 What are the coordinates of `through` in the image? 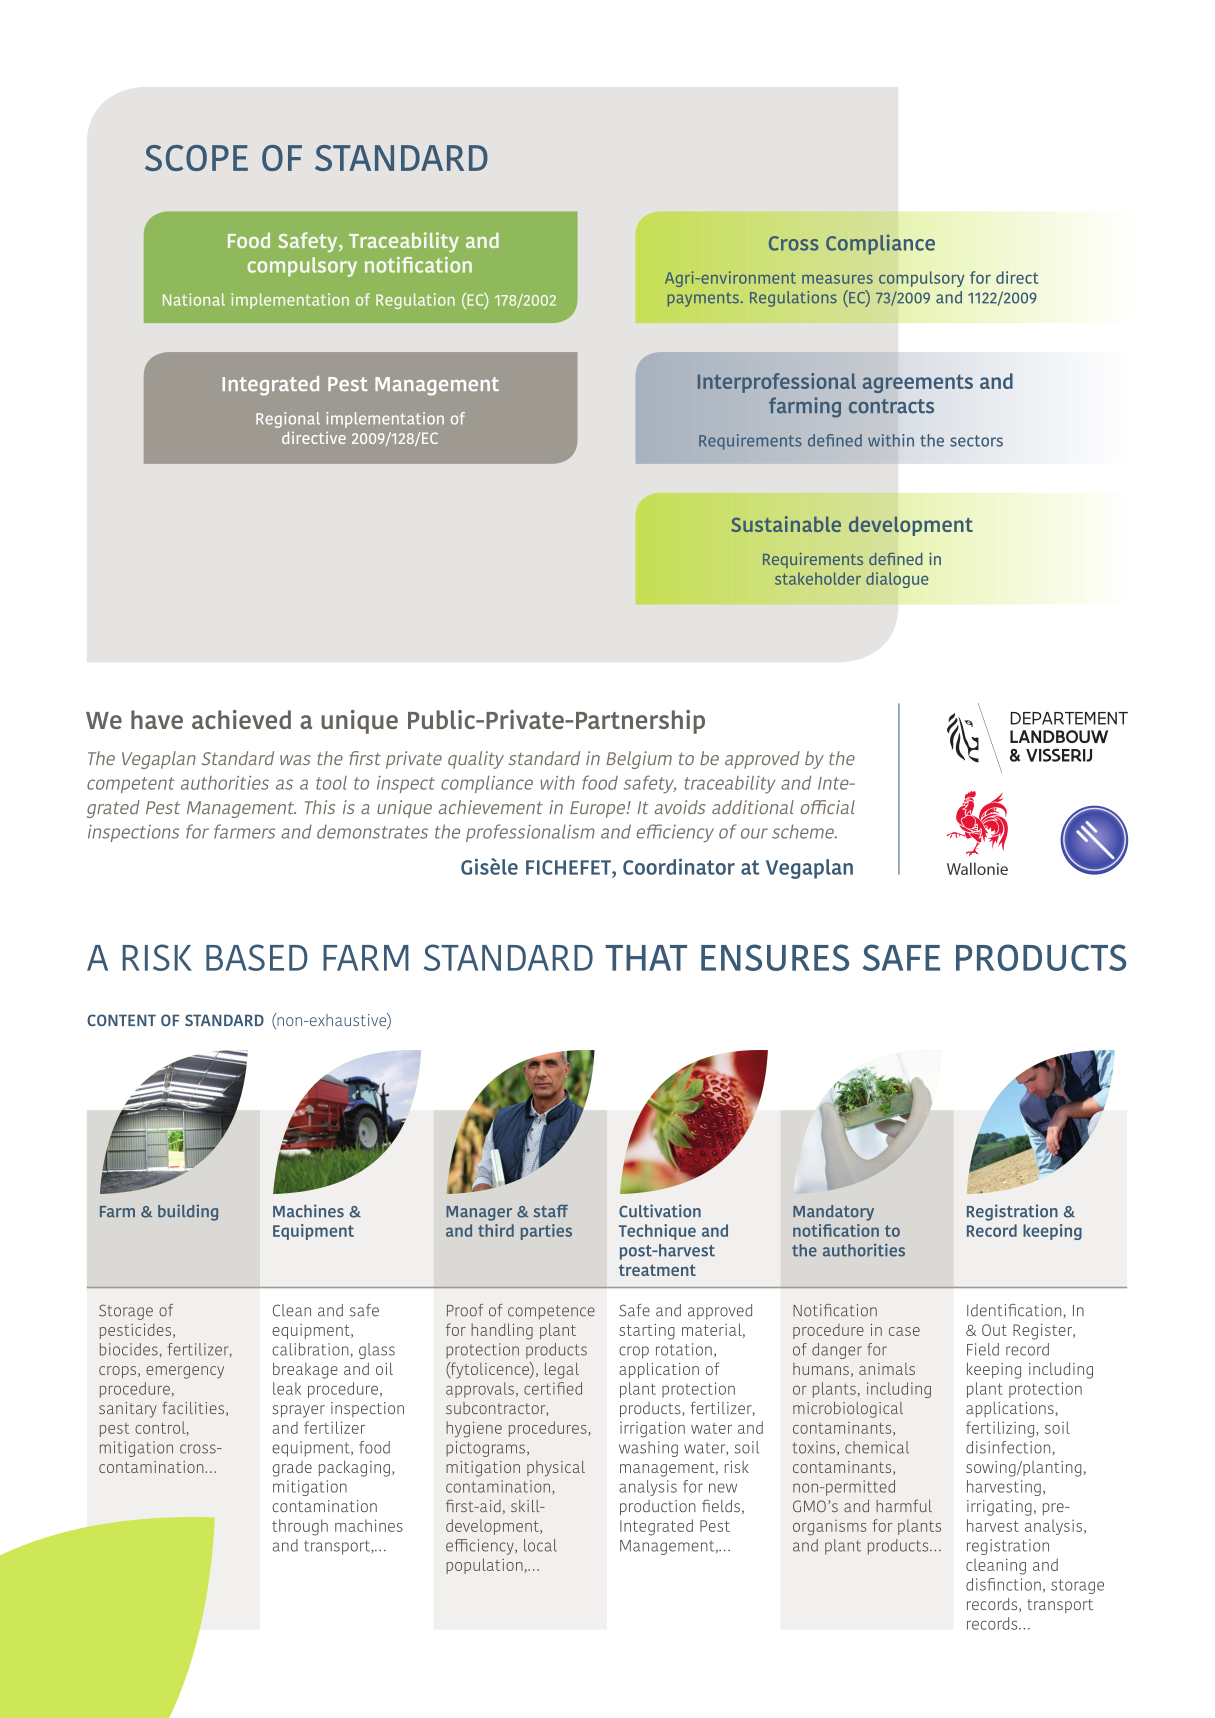 It's located at (300, 1527).
